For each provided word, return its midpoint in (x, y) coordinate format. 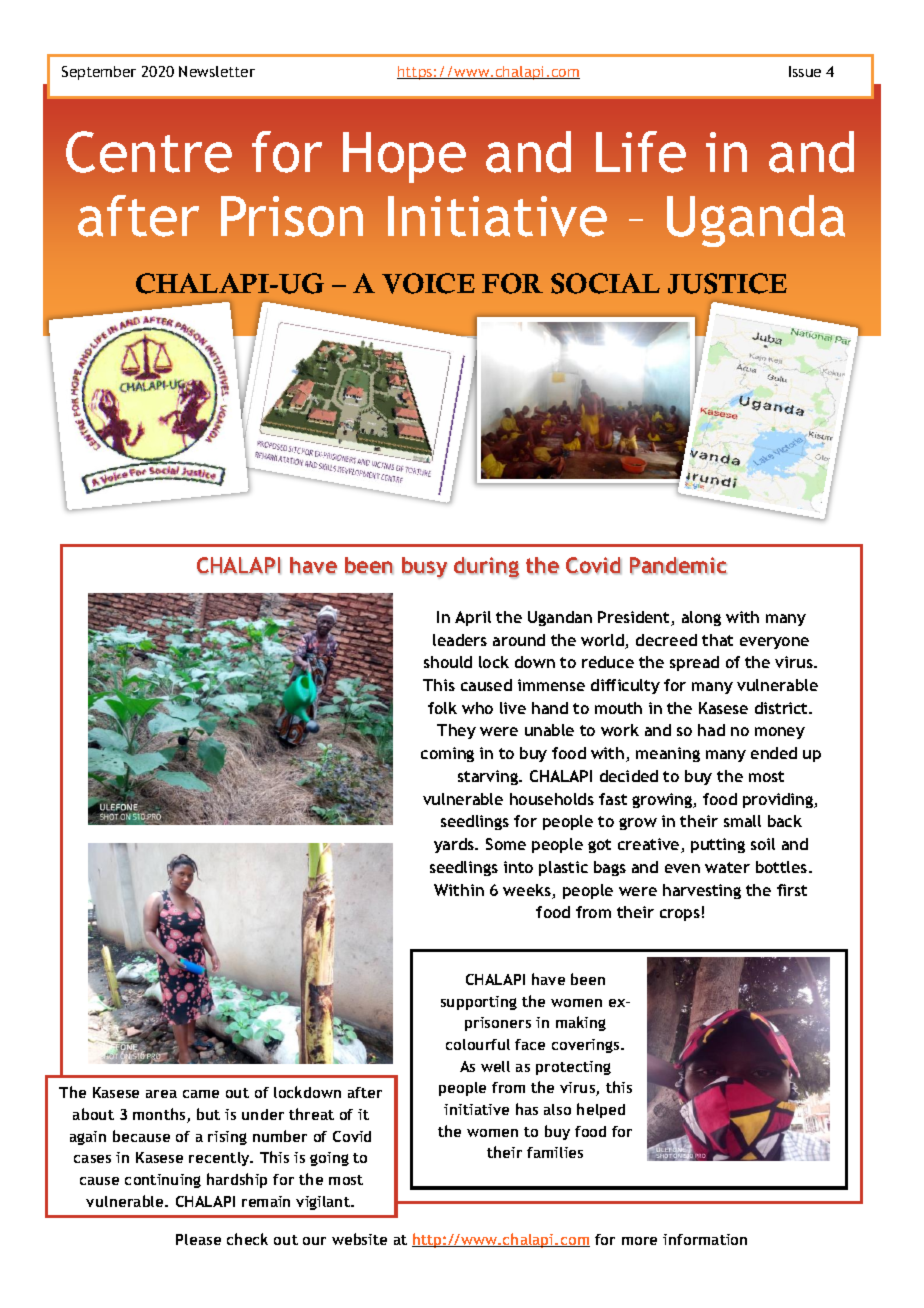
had (711, 730)
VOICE (428, 283)
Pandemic (678, 565)
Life (641, 152)
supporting (479, 1003)
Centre (149, 152)
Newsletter (217, 71)
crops (680, 915)
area (161, 1094)
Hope (404, 157)
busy (424, 567)
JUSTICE (727, 283)
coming (447, 754)
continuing (163, 1181)
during (486, 568)
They (456, 731)
